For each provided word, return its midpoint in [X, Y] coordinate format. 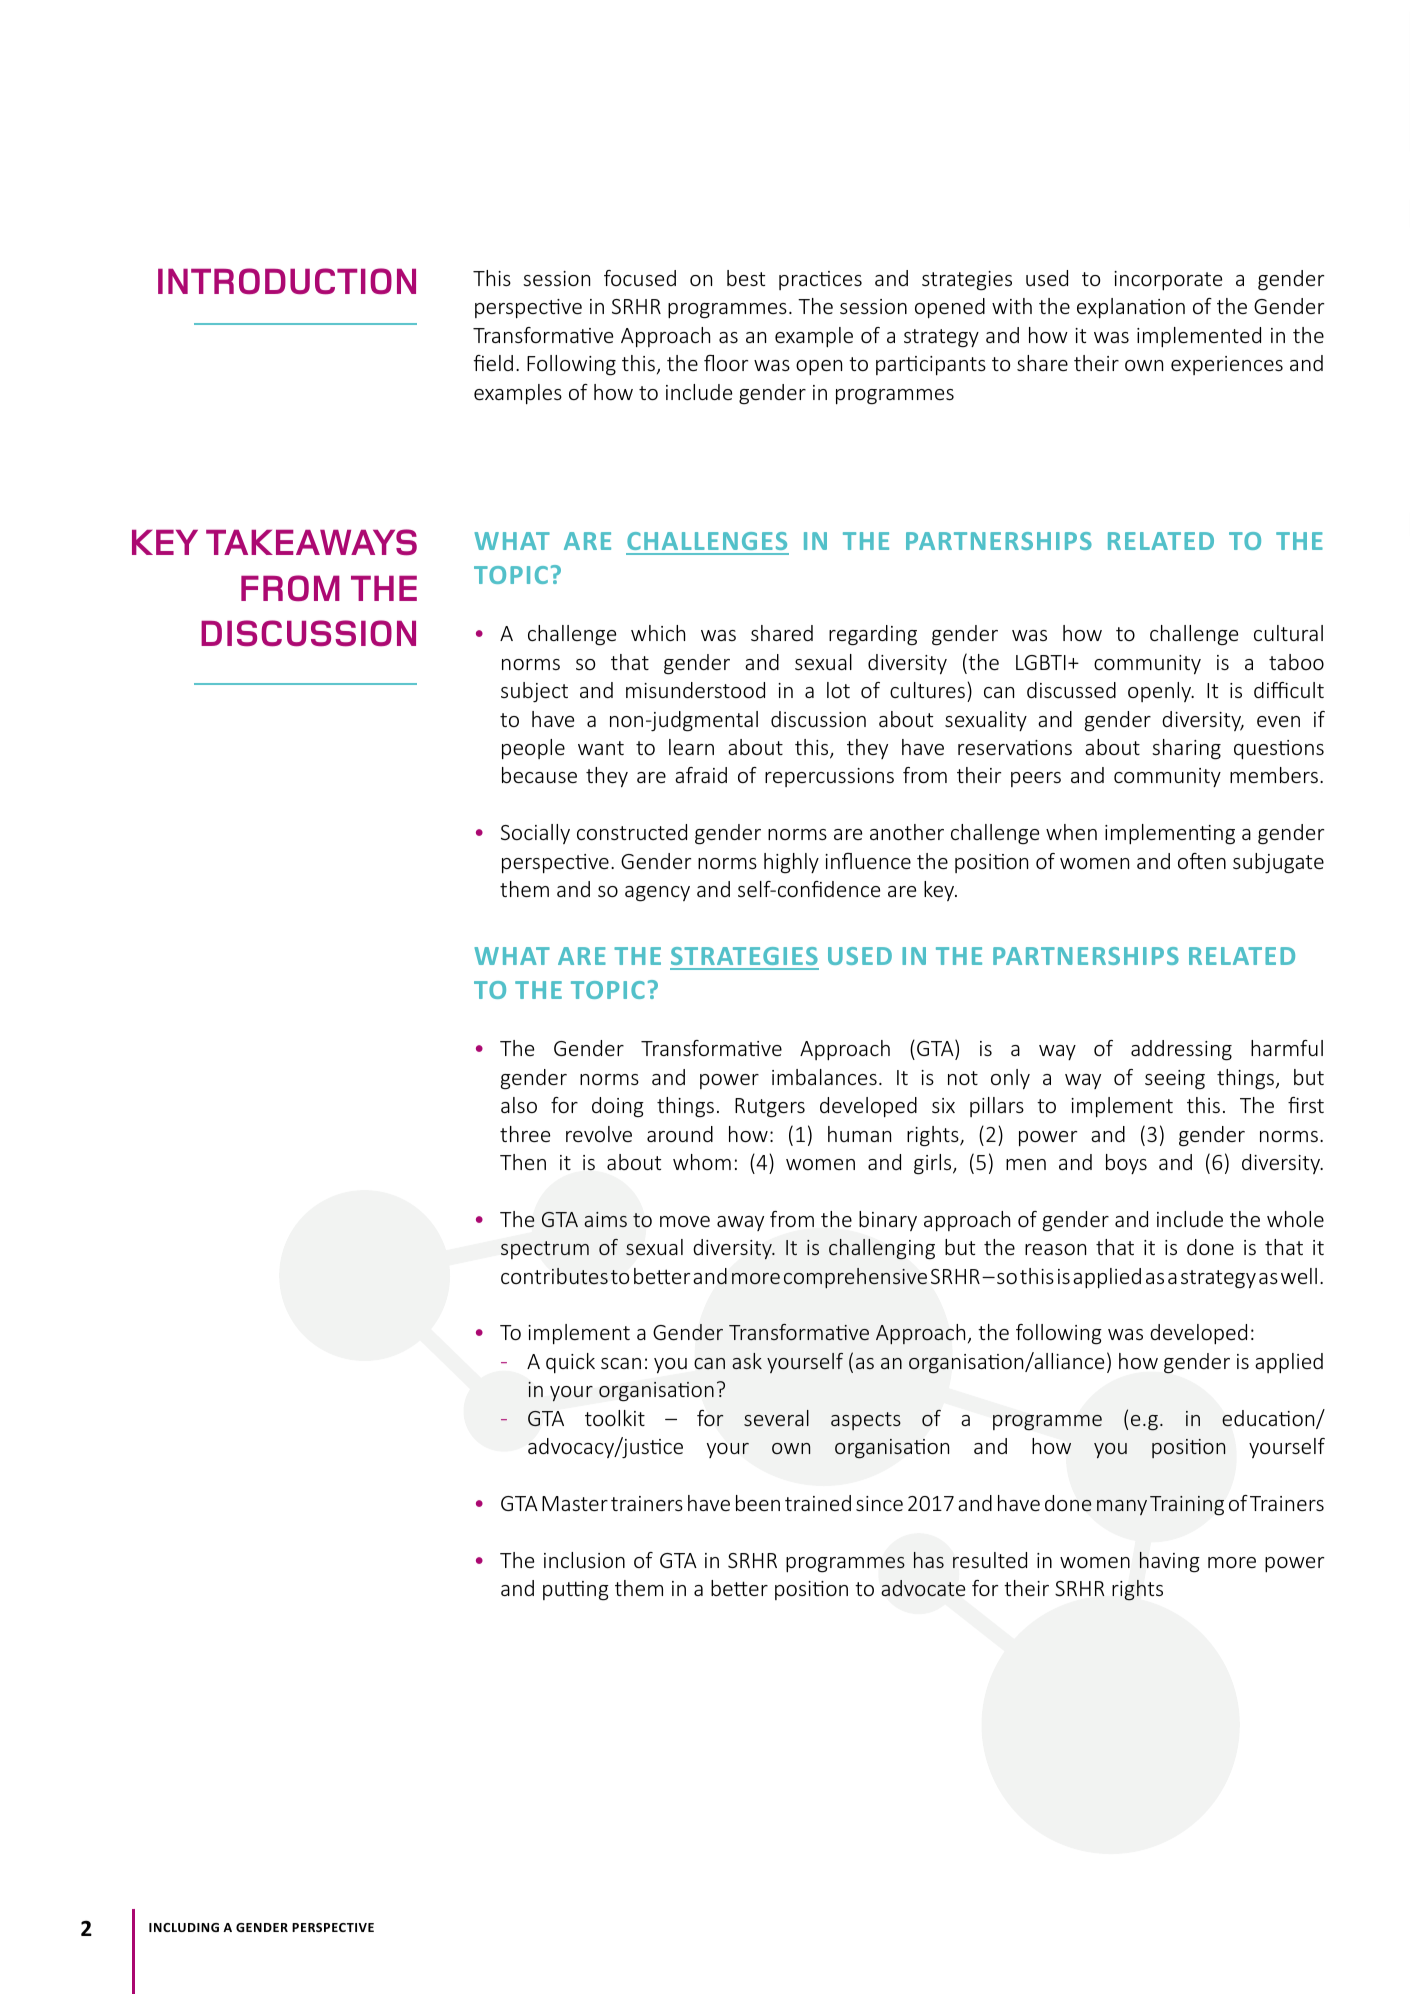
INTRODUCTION [287, 281]
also [519, 1105]
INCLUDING [184, 1927]
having [1170, 1562]
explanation [1131, 308]
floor [726, 363]
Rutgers [770, 1108]
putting [576, 1591]
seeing [1175, 1080]
